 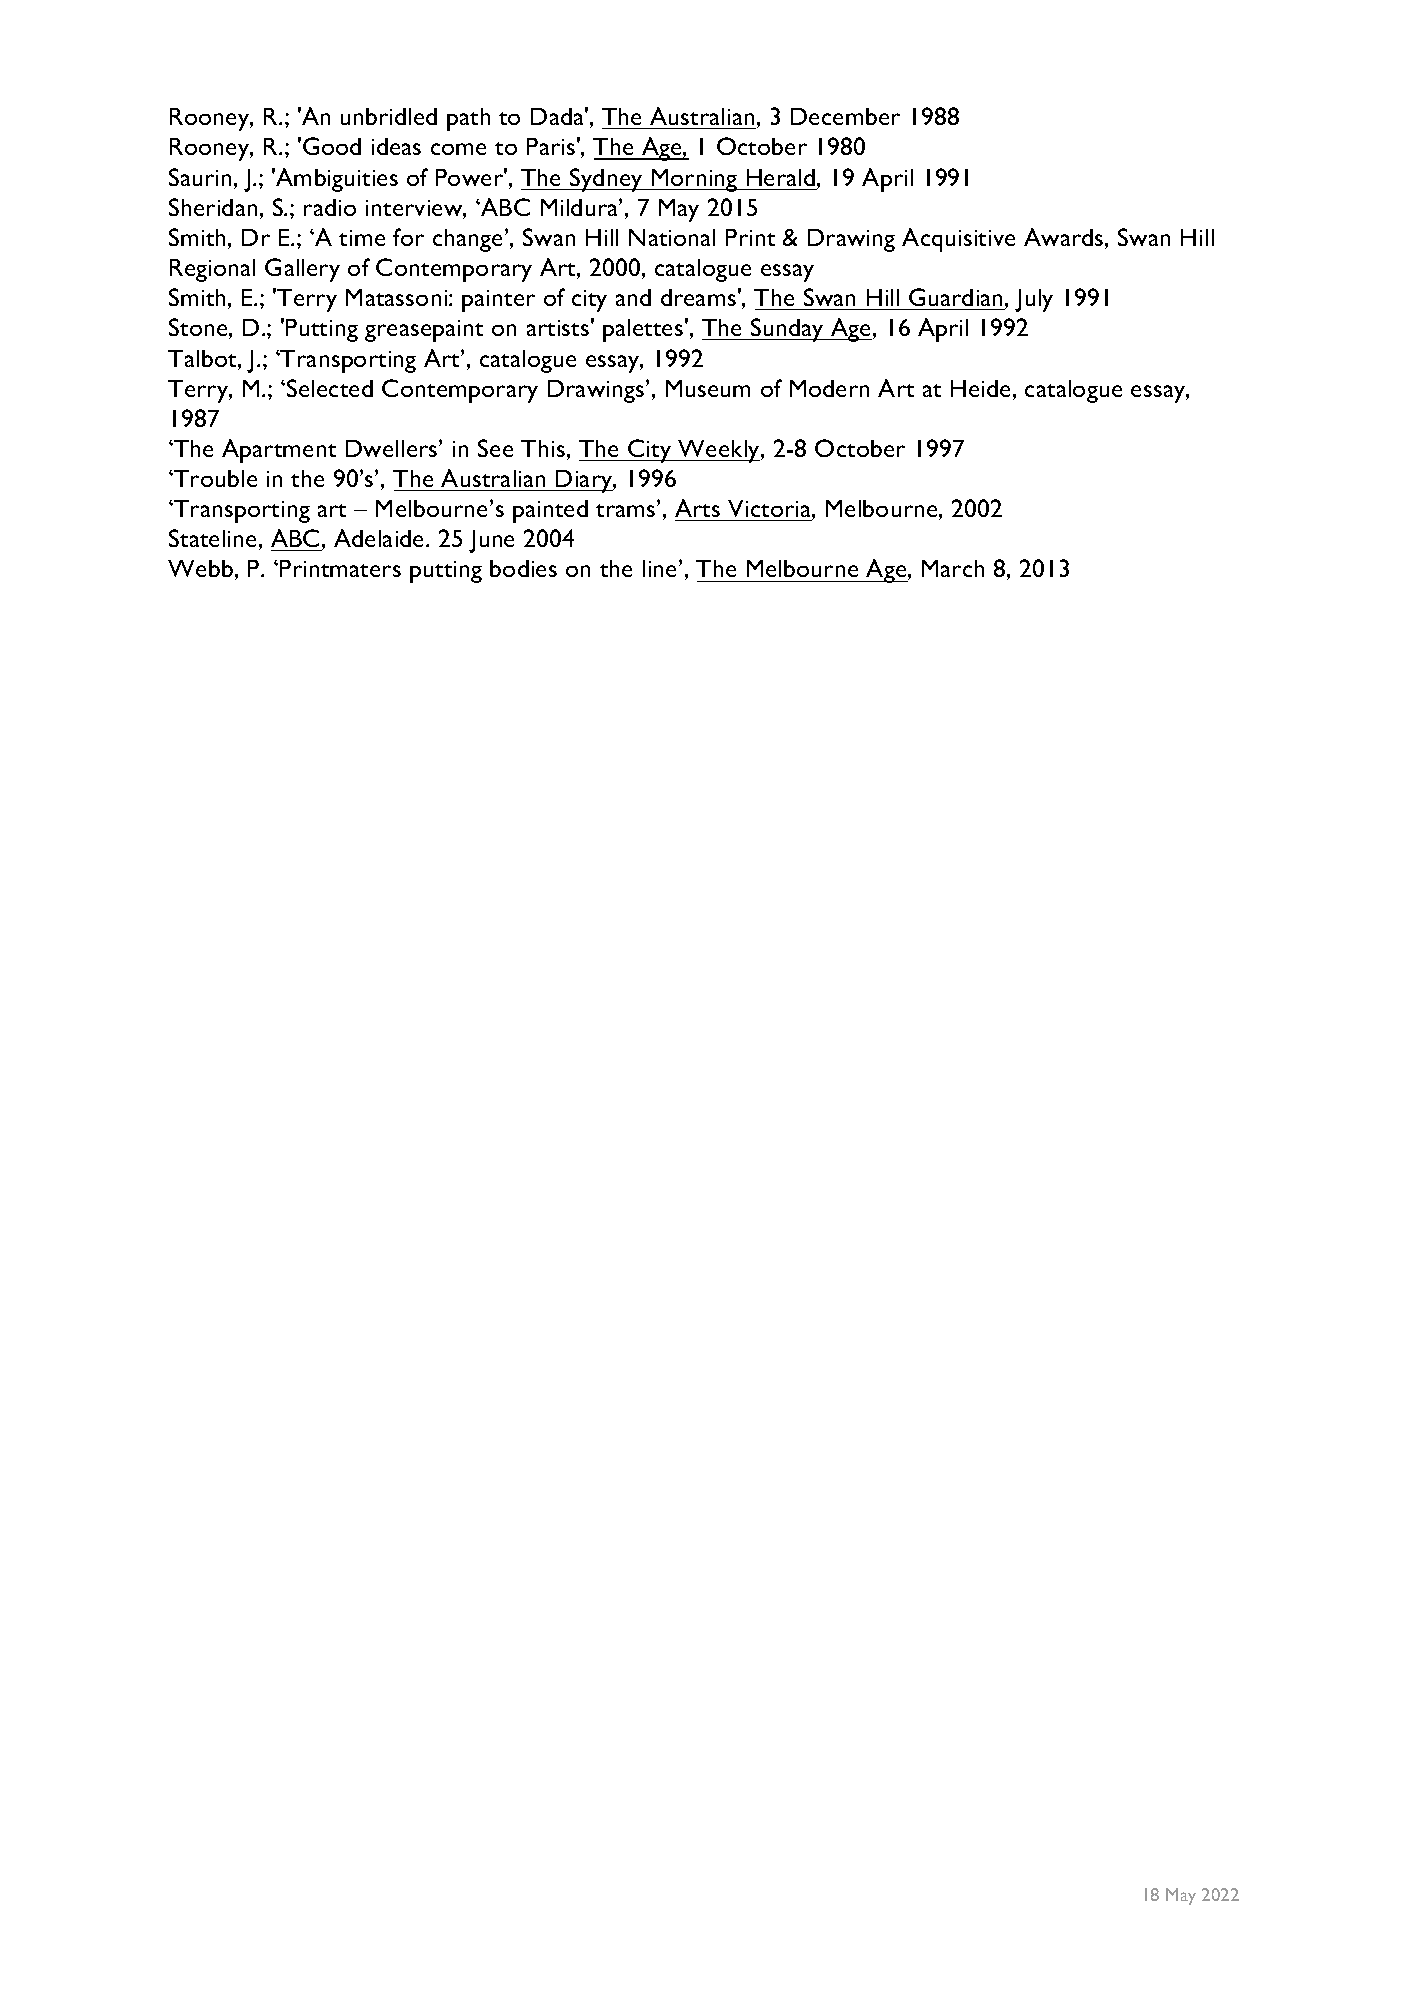 What do you see at coordinates (829, 388) in the screenshot?
I see `Modern` at bounding box center [829, 388].
